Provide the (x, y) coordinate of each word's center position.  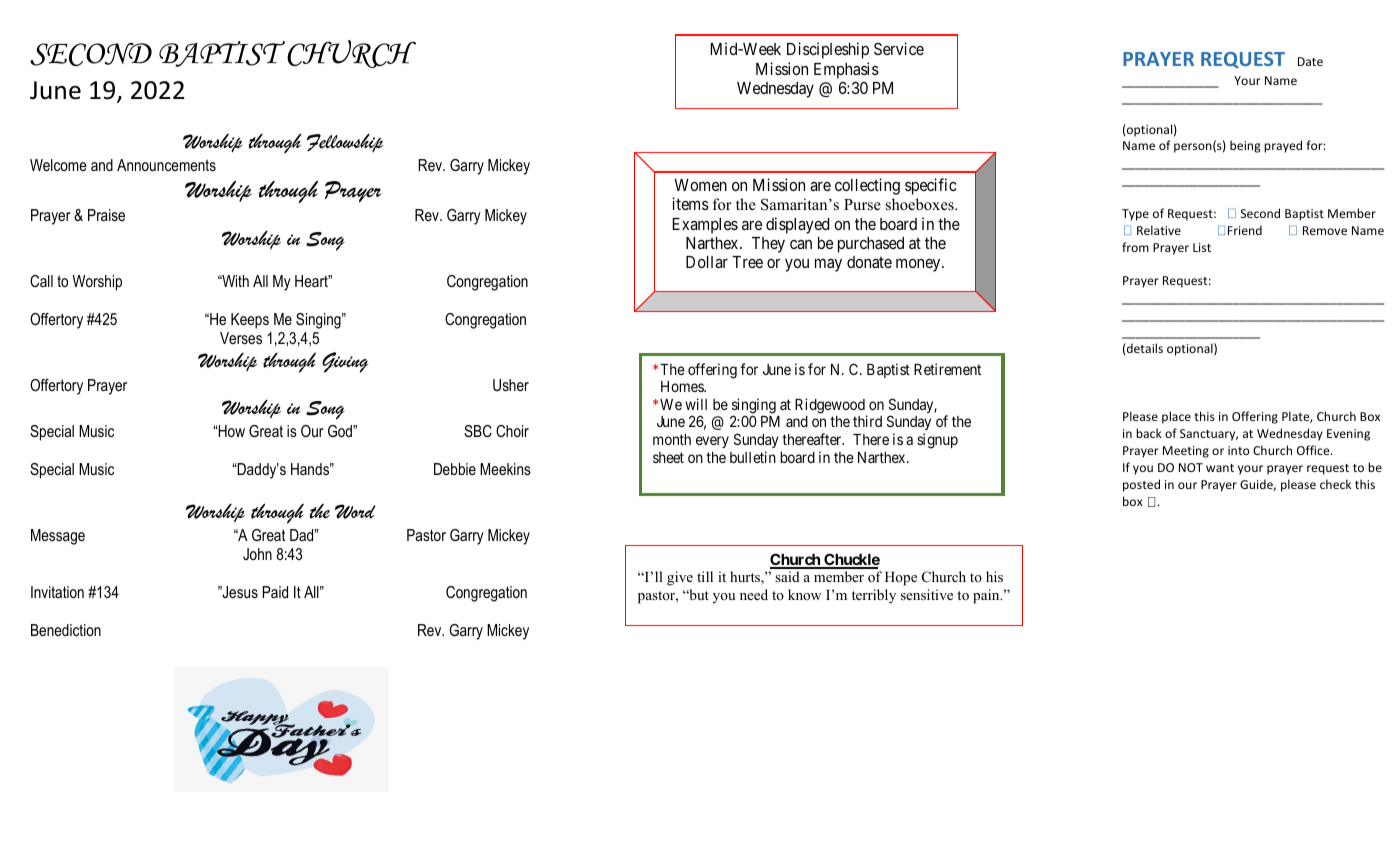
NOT (1191, 467)
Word (355, 511)
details (1145, 348)
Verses (241, 338)
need (754, 594)
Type (1135, 215)
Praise (106, 215)
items (690, 203)
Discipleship (828, 50)
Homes (683, 386)
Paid (275, 592)
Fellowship (345, 143)
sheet (668, 457)
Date (1310, 61)
